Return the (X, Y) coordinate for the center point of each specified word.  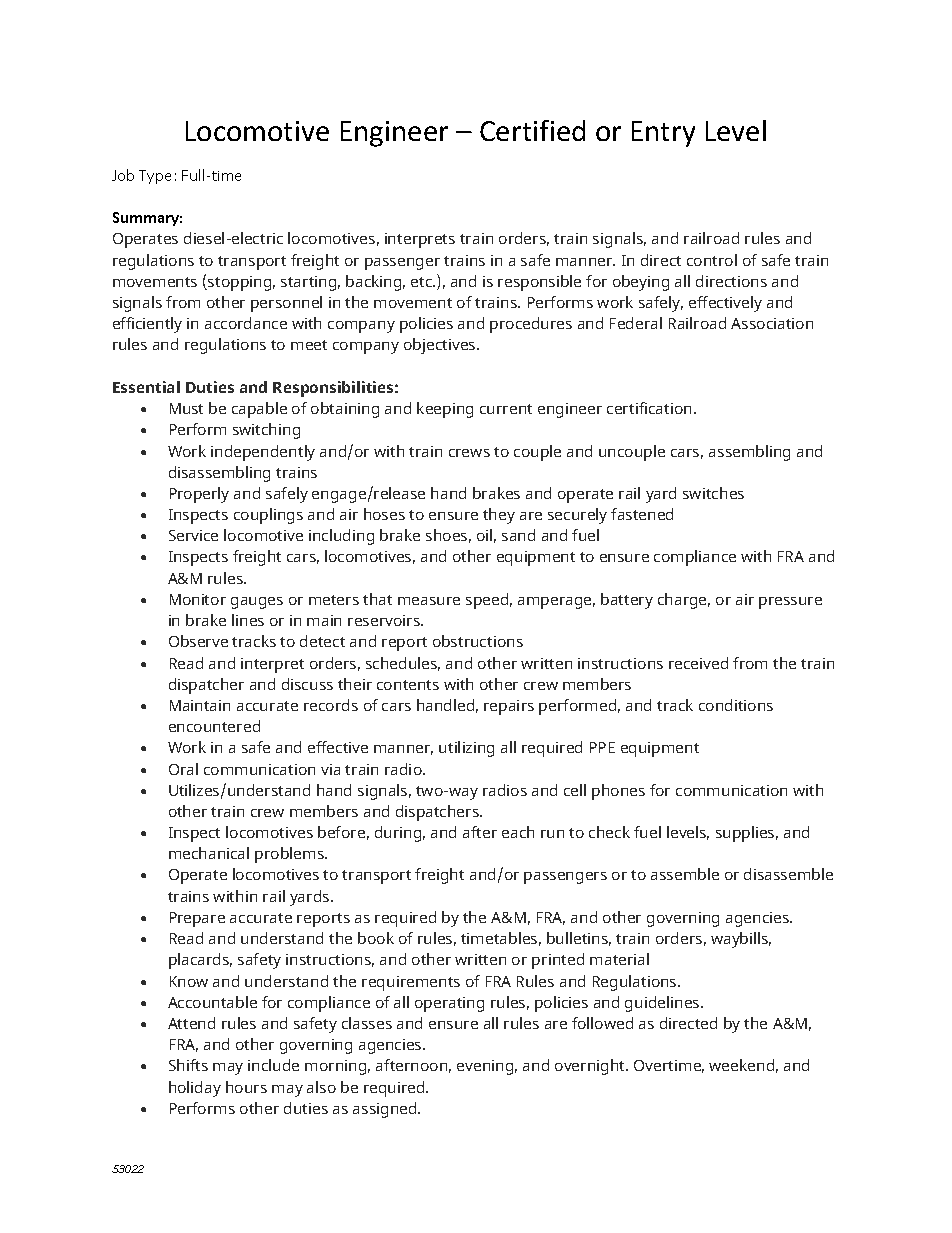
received (698, 663)
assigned (386, 1110)
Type (155, 177)
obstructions (478, 641)
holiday (195, 1089)
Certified (532, 130)
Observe (198, 641)
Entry (663, 134)
